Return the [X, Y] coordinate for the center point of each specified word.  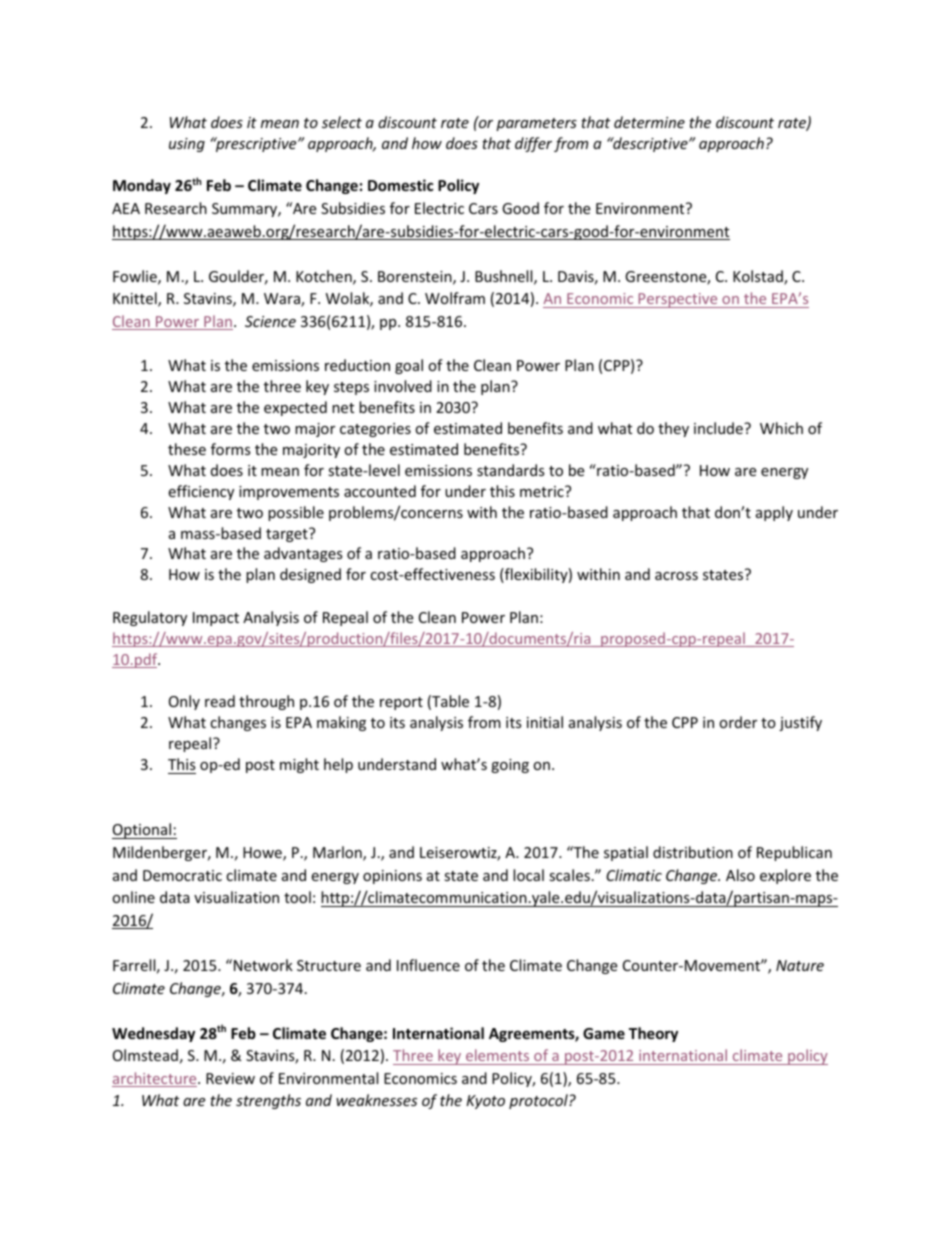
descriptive [650, 144]
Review [230, 1078]
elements [497, 1055]
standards [511, 470]
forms [231, 449]
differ [533, 144]
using [187, 145]
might [299, 765]
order [738, 722]
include [719, 428]
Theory [653, 1034]
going [510, 766]
